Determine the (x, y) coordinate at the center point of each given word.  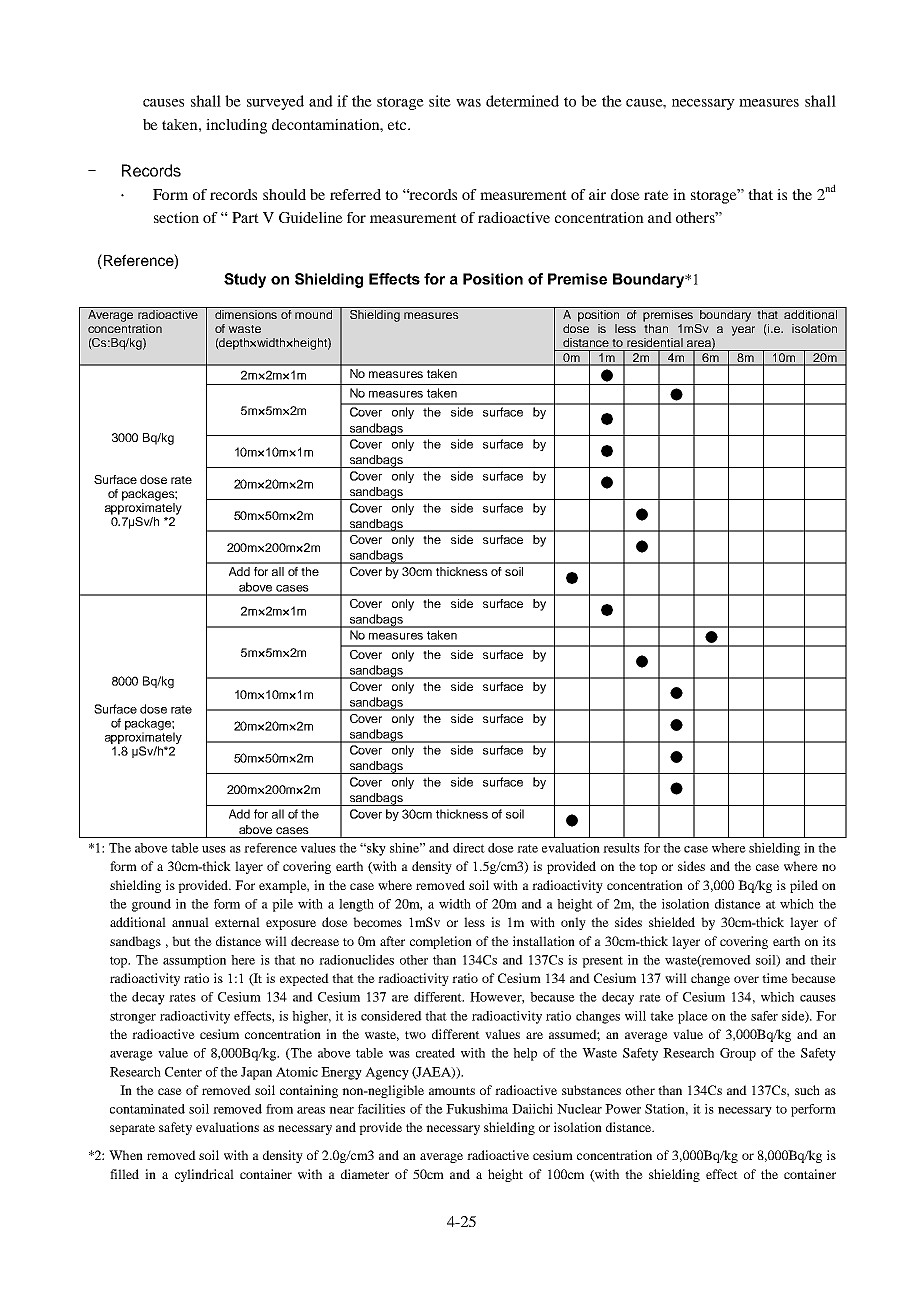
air (597, 194)
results (621, 848)
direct (469, 848)
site (440, 101)
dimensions (246, 314)
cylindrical (204, 1175)
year (743, 331)
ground (151, 905)
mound (313, 314)
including (236, 126)
